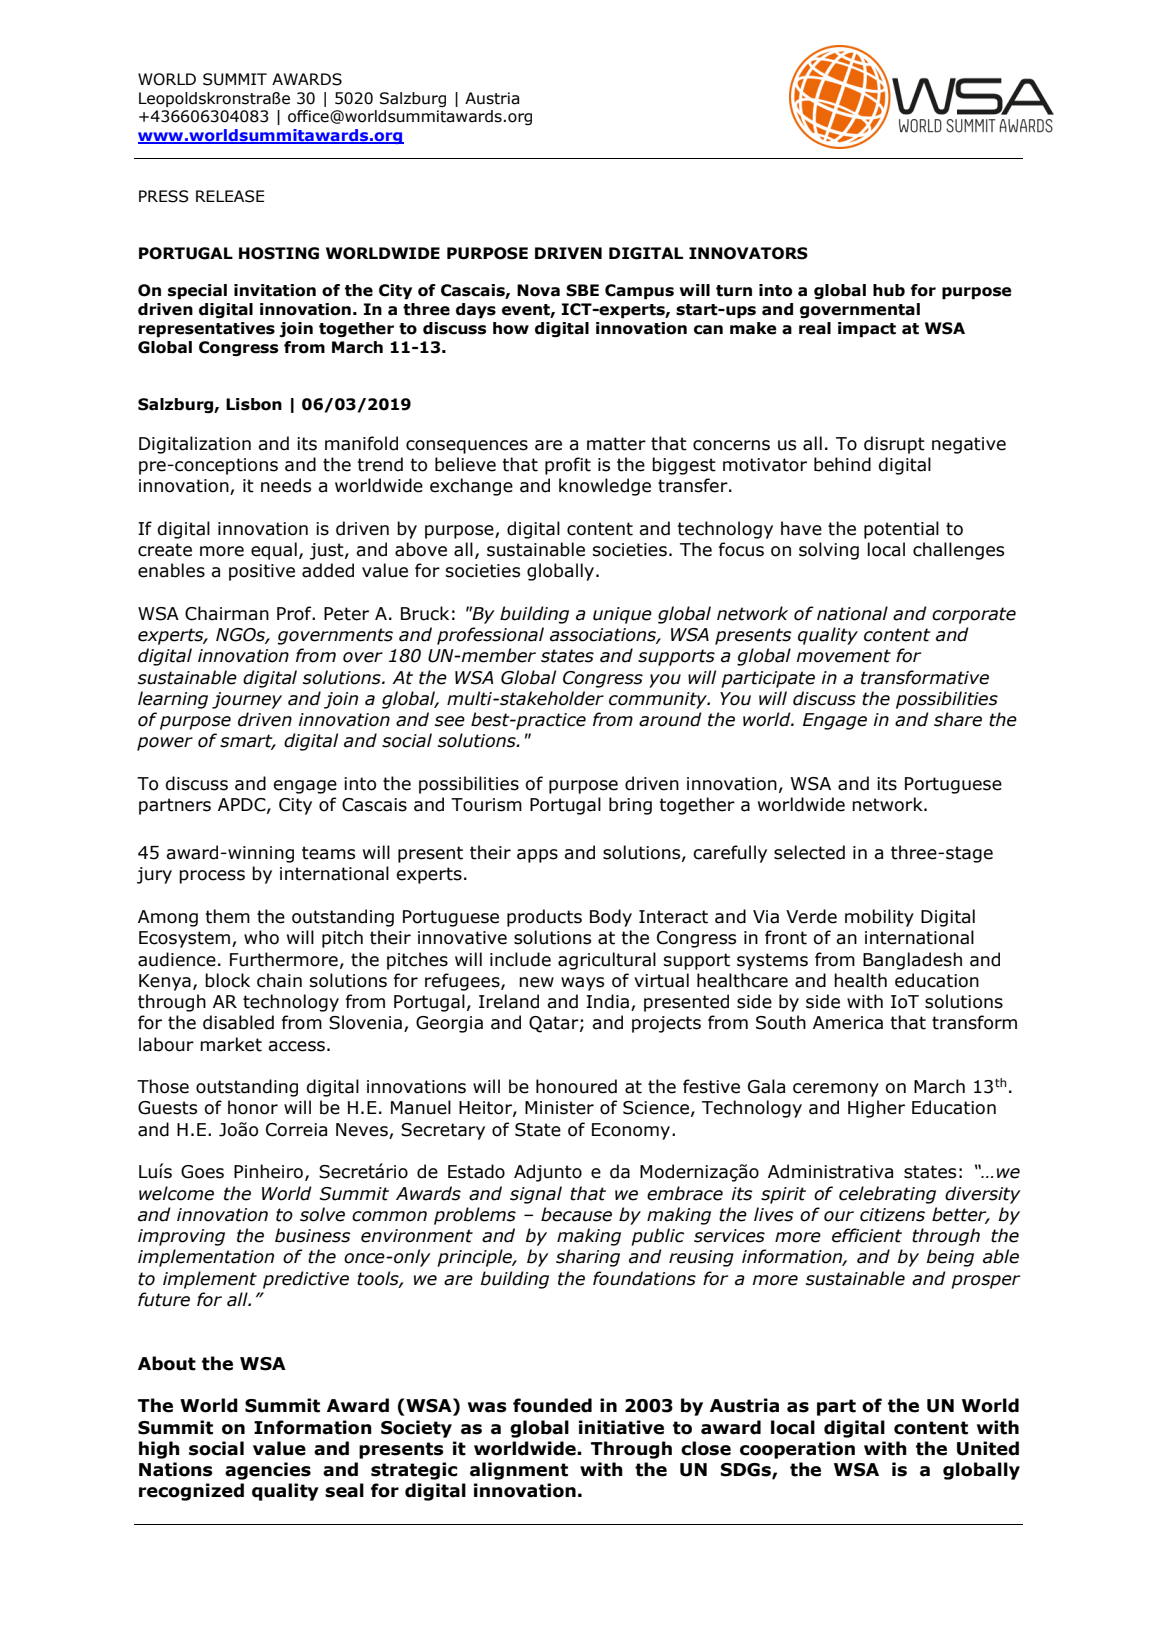  What do you see at coordinates (212, 877) in the image?
I see `process` at bounding box center [212, 877].
